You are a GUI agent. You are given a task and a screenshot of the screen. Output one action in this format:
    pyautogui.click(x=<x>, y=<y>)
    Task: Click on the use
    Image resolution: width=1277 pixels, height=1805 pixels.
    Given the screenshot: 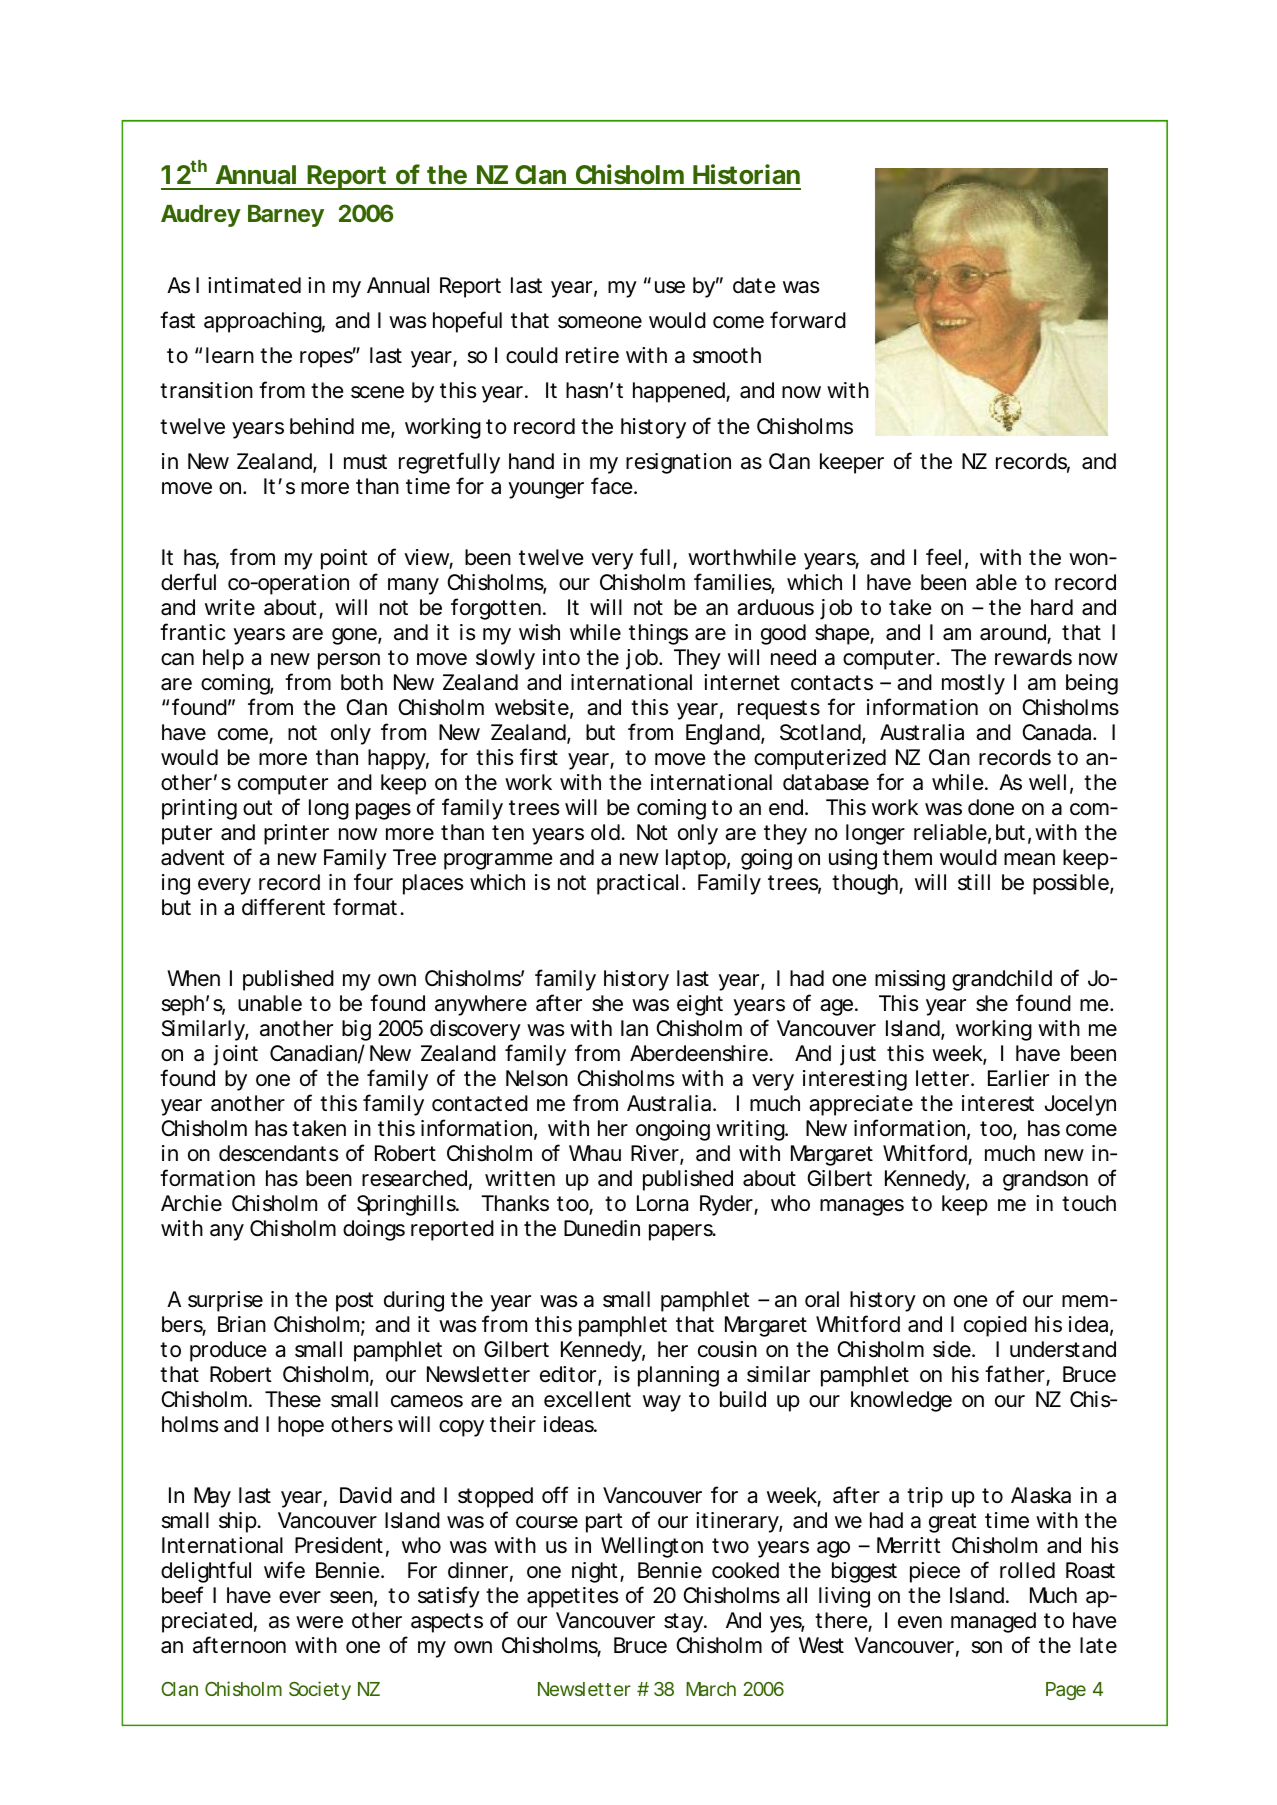 What is the action you would take?
    pyautogui.click(x=670, y=287)
